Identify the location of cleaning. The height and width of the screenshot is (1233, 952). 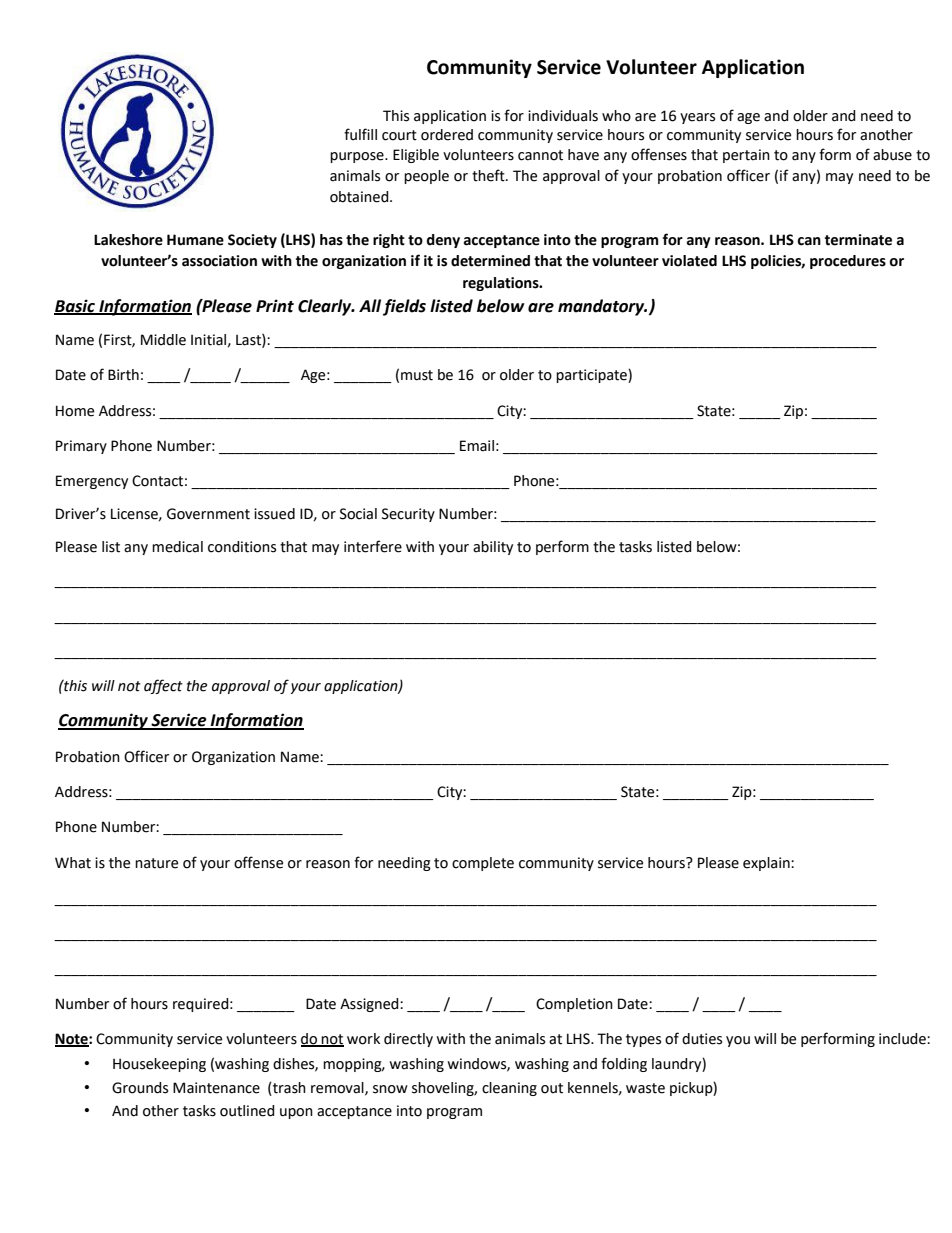
(509, 1089).
